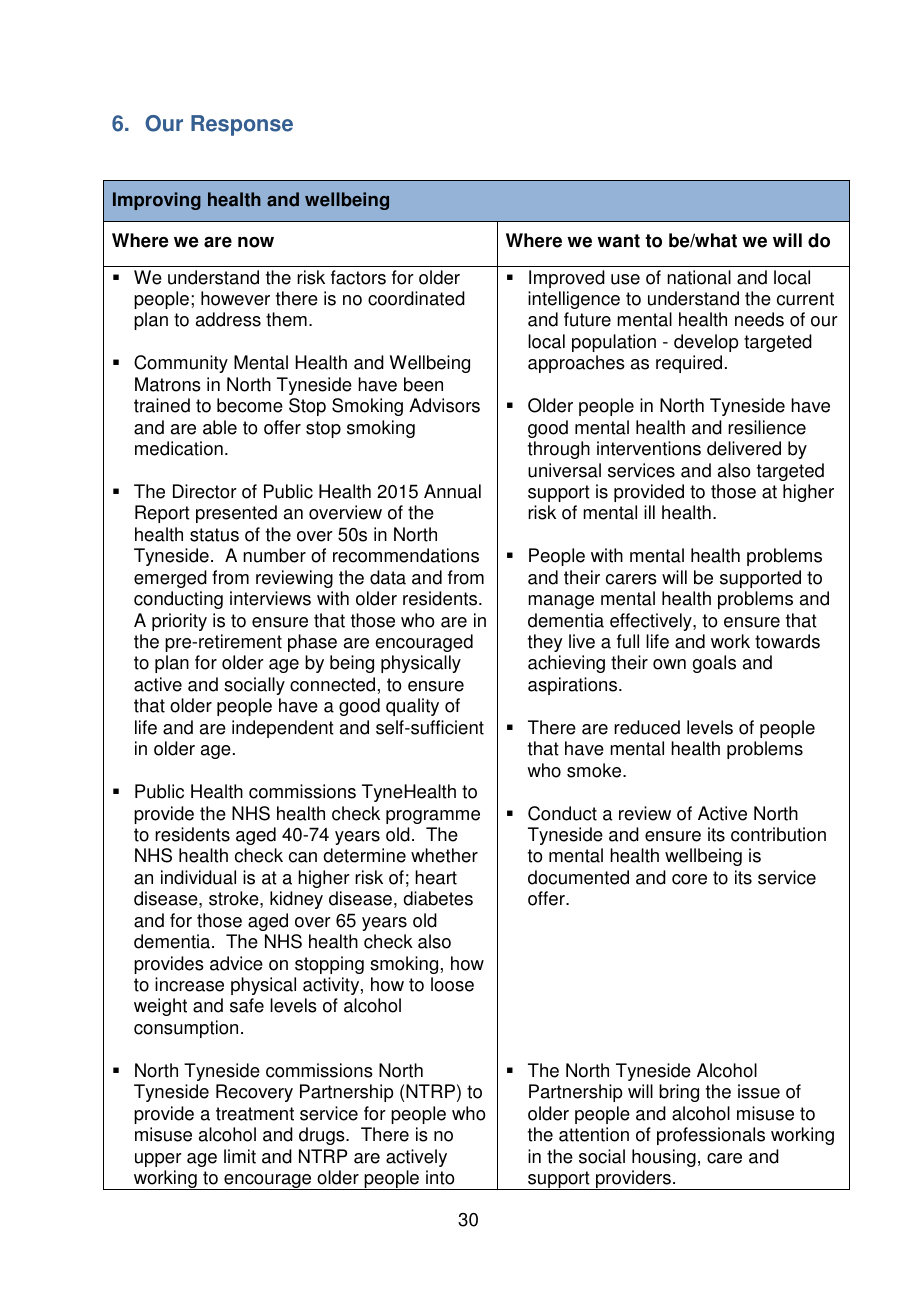 This screenshot has height=1308, width=924. I want to click on limit, so click(240, 1156).
